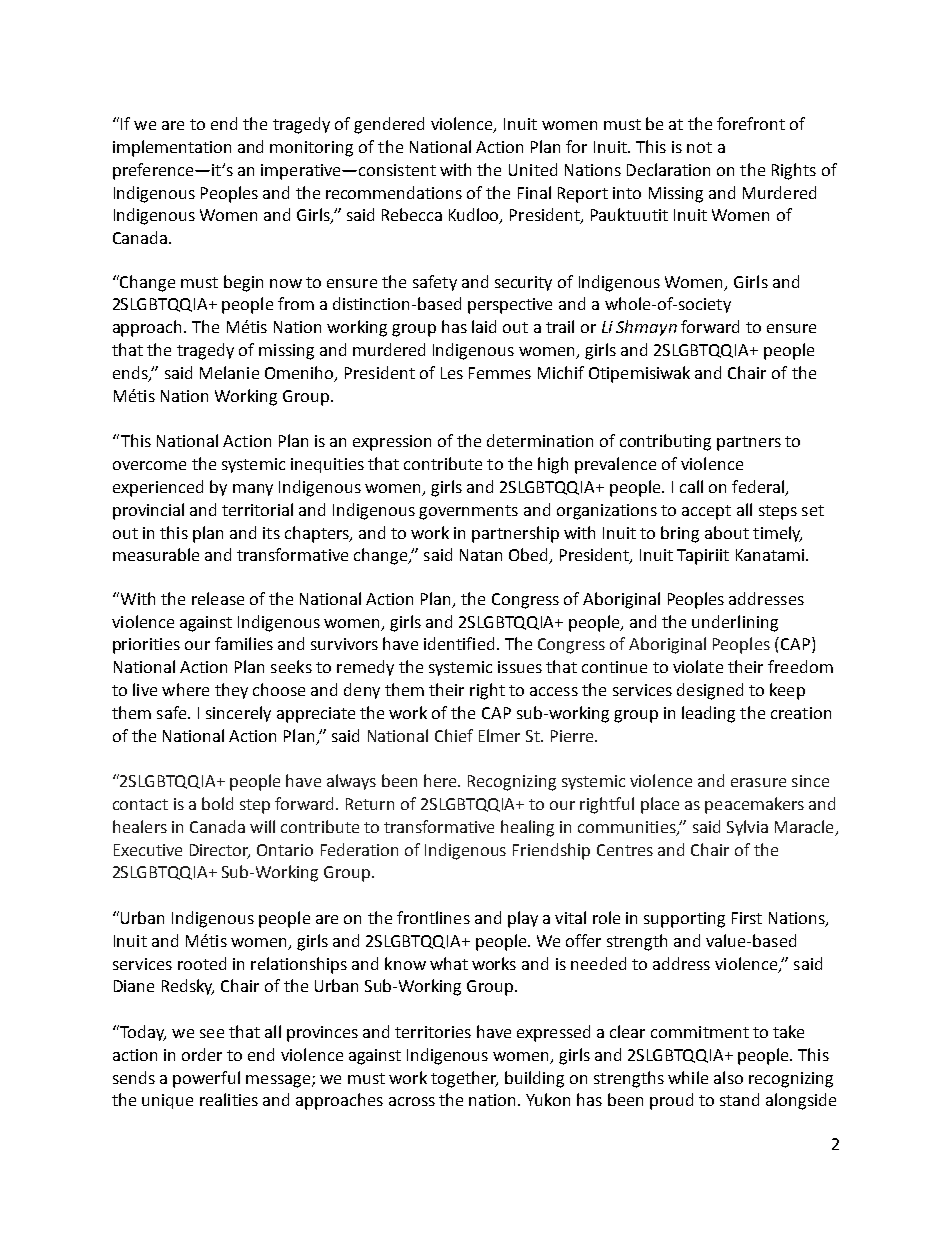 This document has width=952, height=1233. I want to click on together, so click(464, 1079).
